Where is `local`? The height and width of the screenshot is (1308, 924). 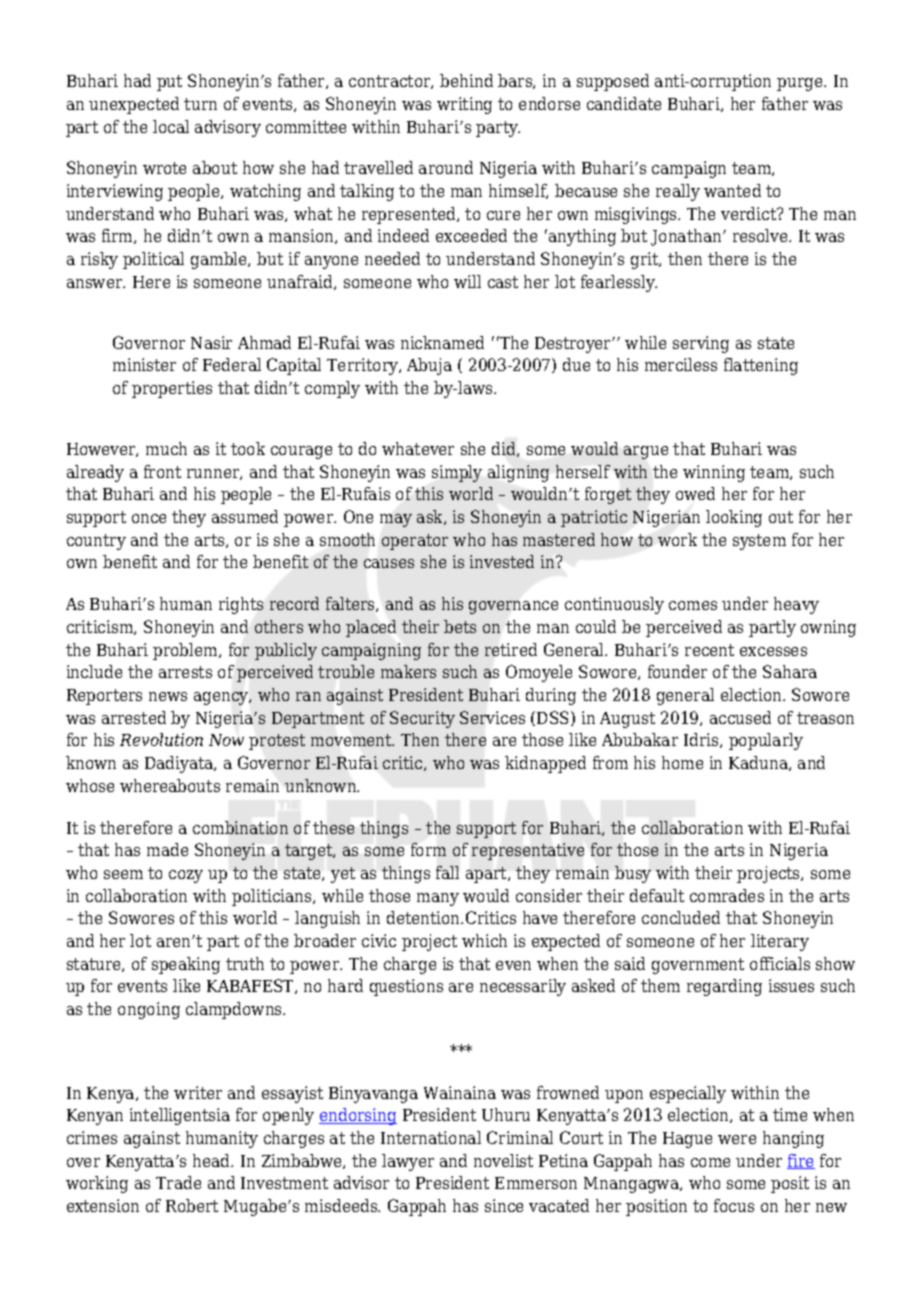 local is located at coordinates (171, 126).
